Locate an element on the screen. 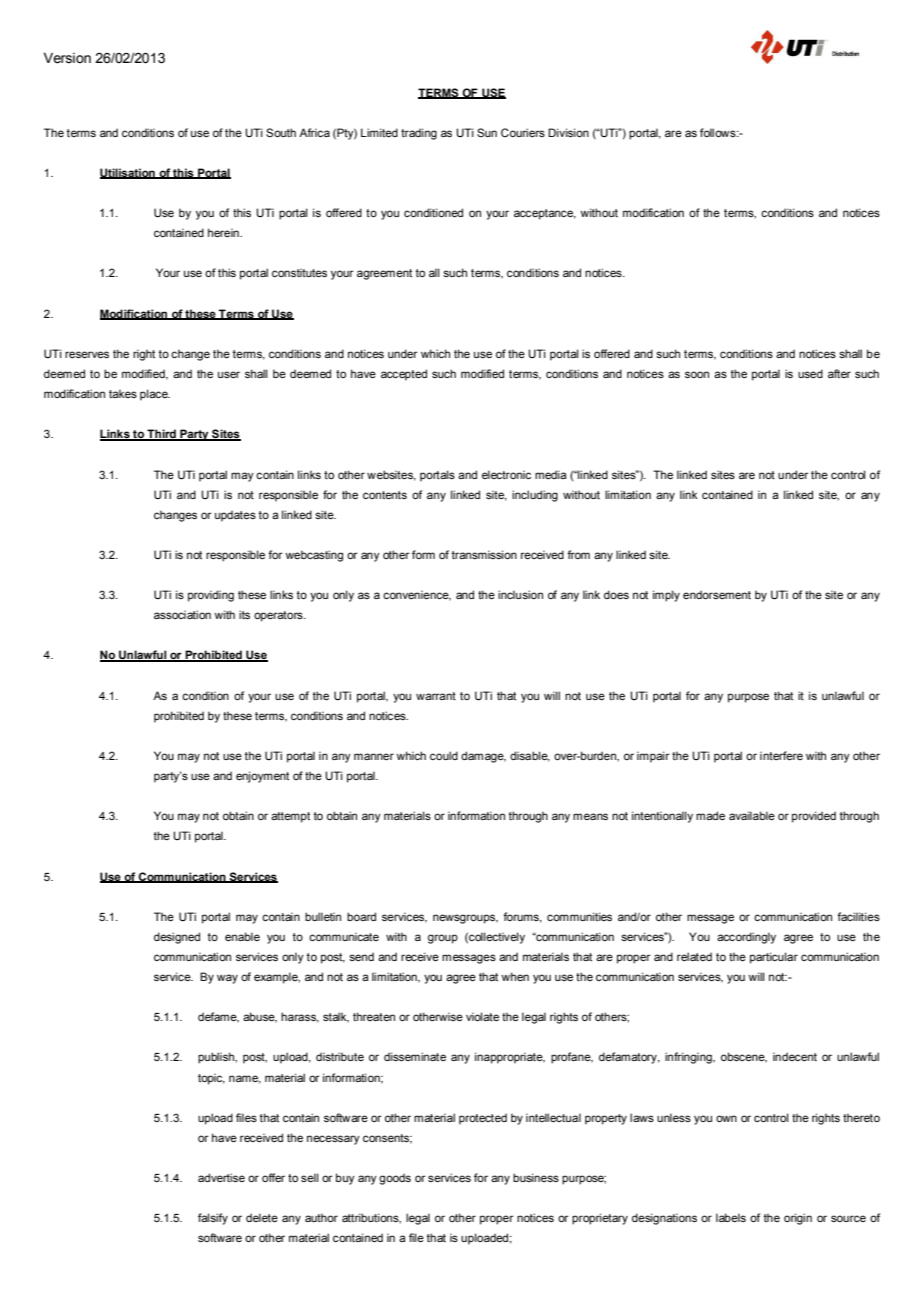  endorsement is located at coordinates (717, 594).
